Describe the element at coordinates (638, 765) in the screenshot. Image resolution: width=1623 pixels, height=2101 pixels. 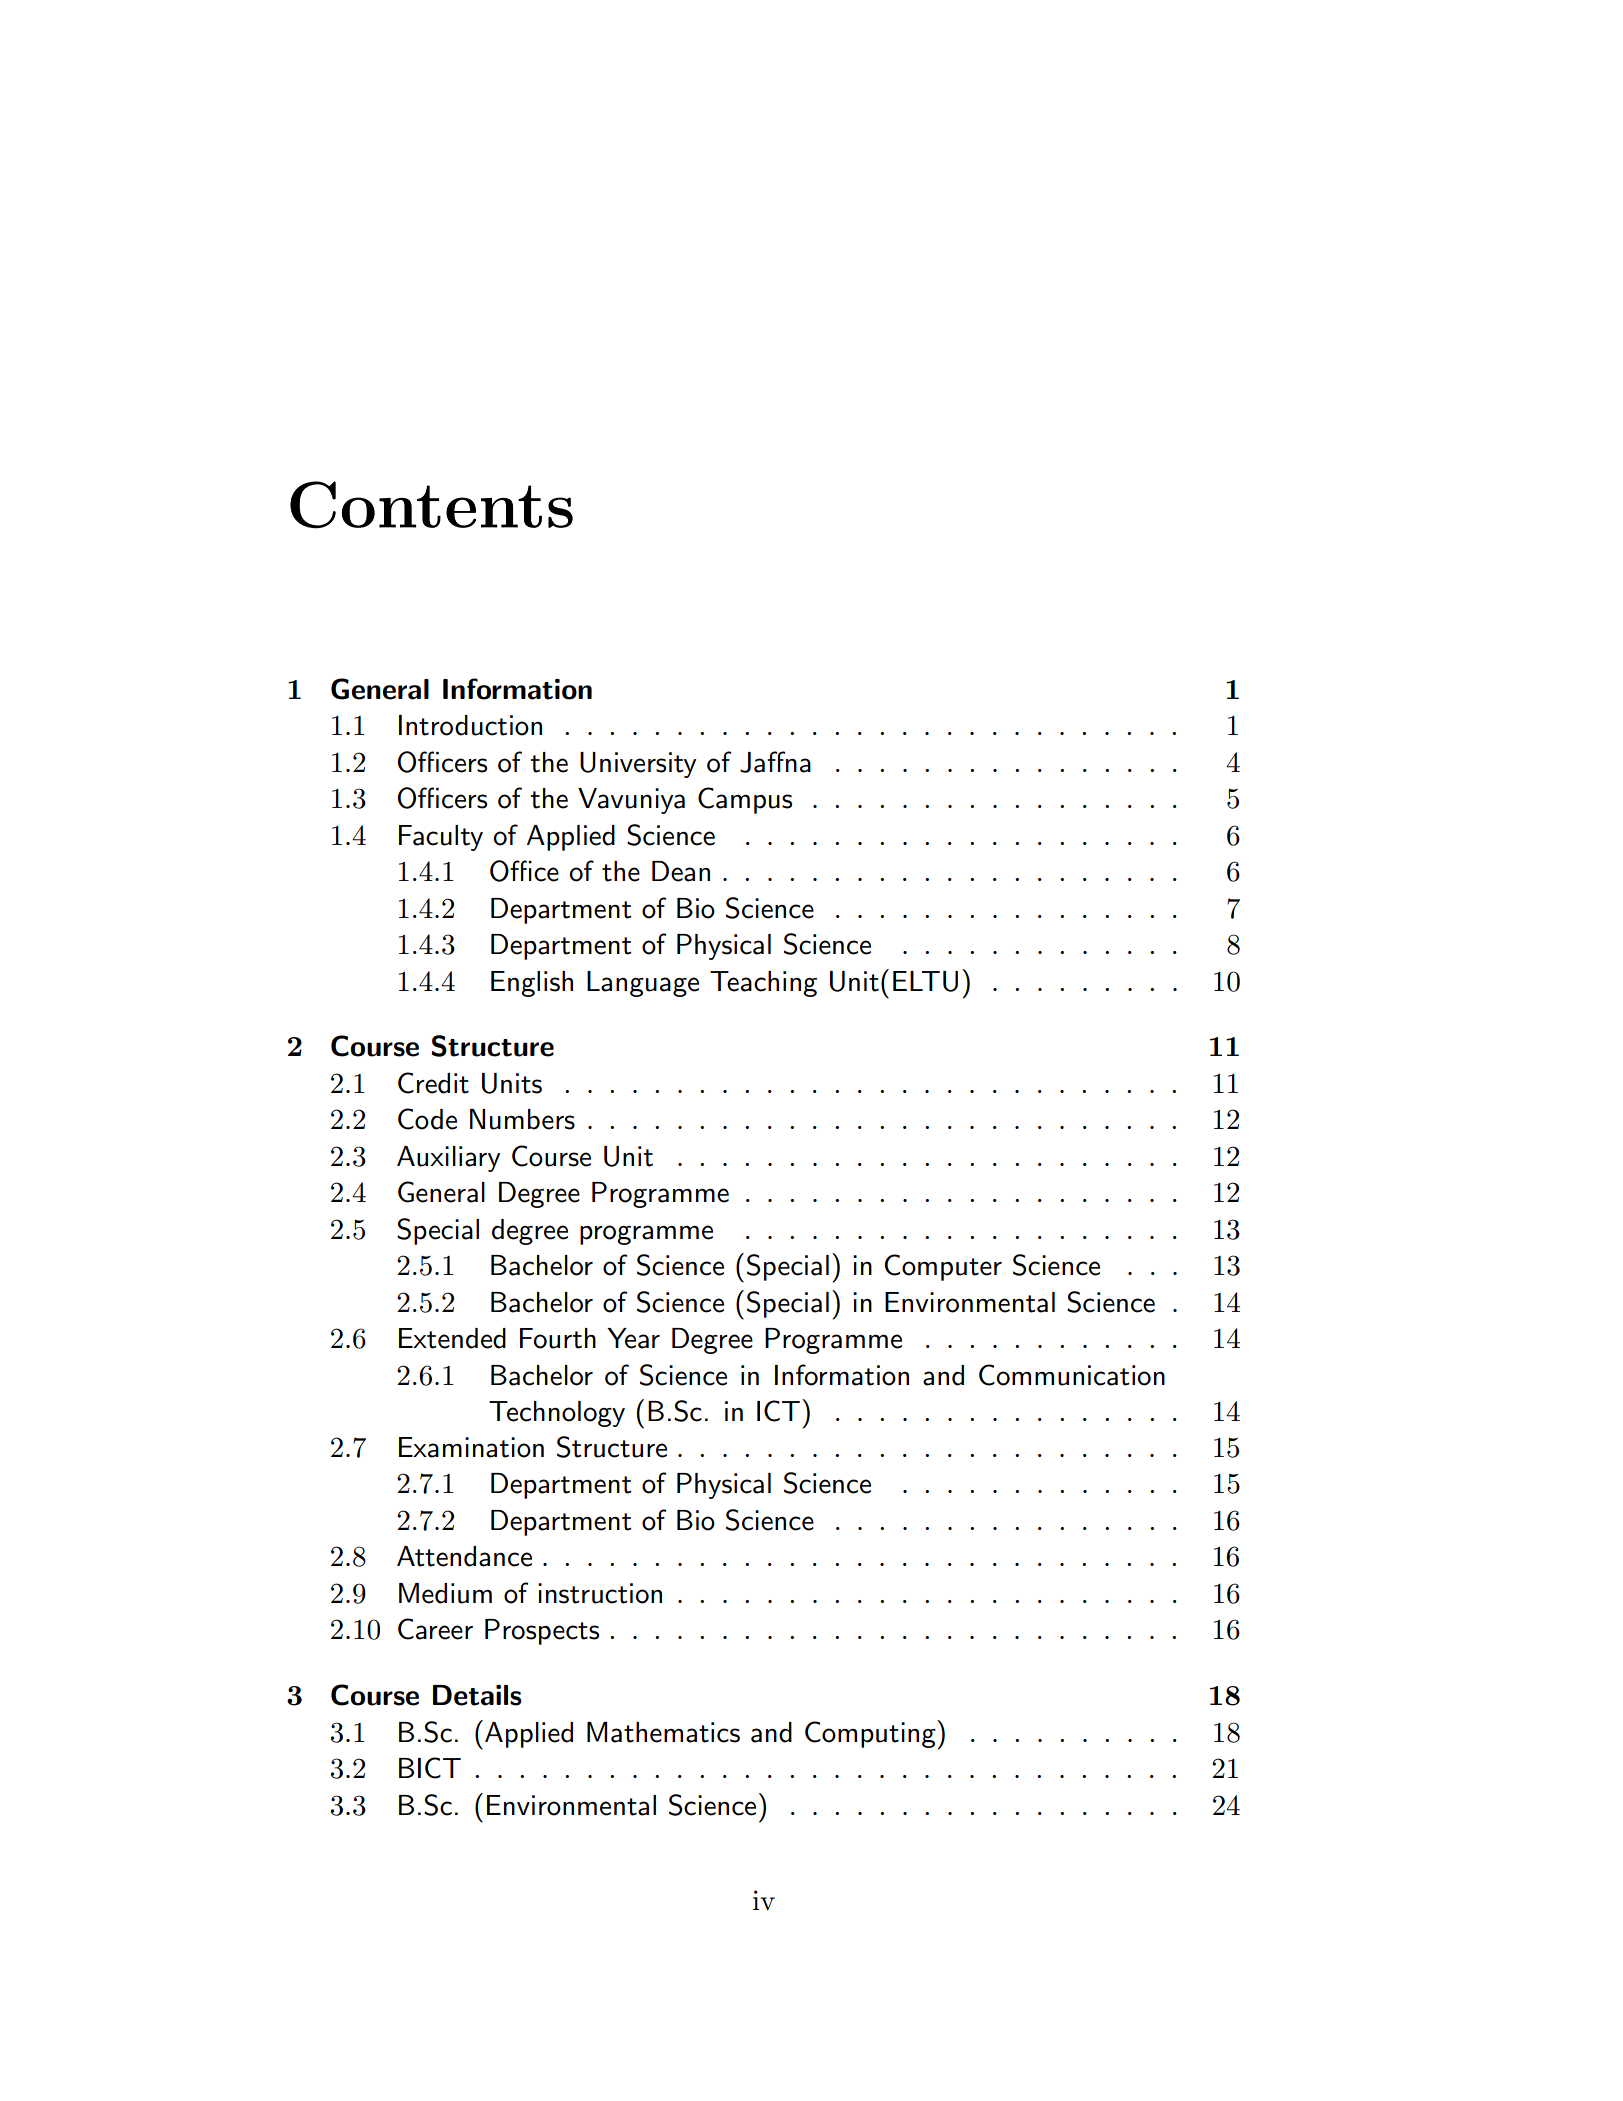
I see `University` at that location.
